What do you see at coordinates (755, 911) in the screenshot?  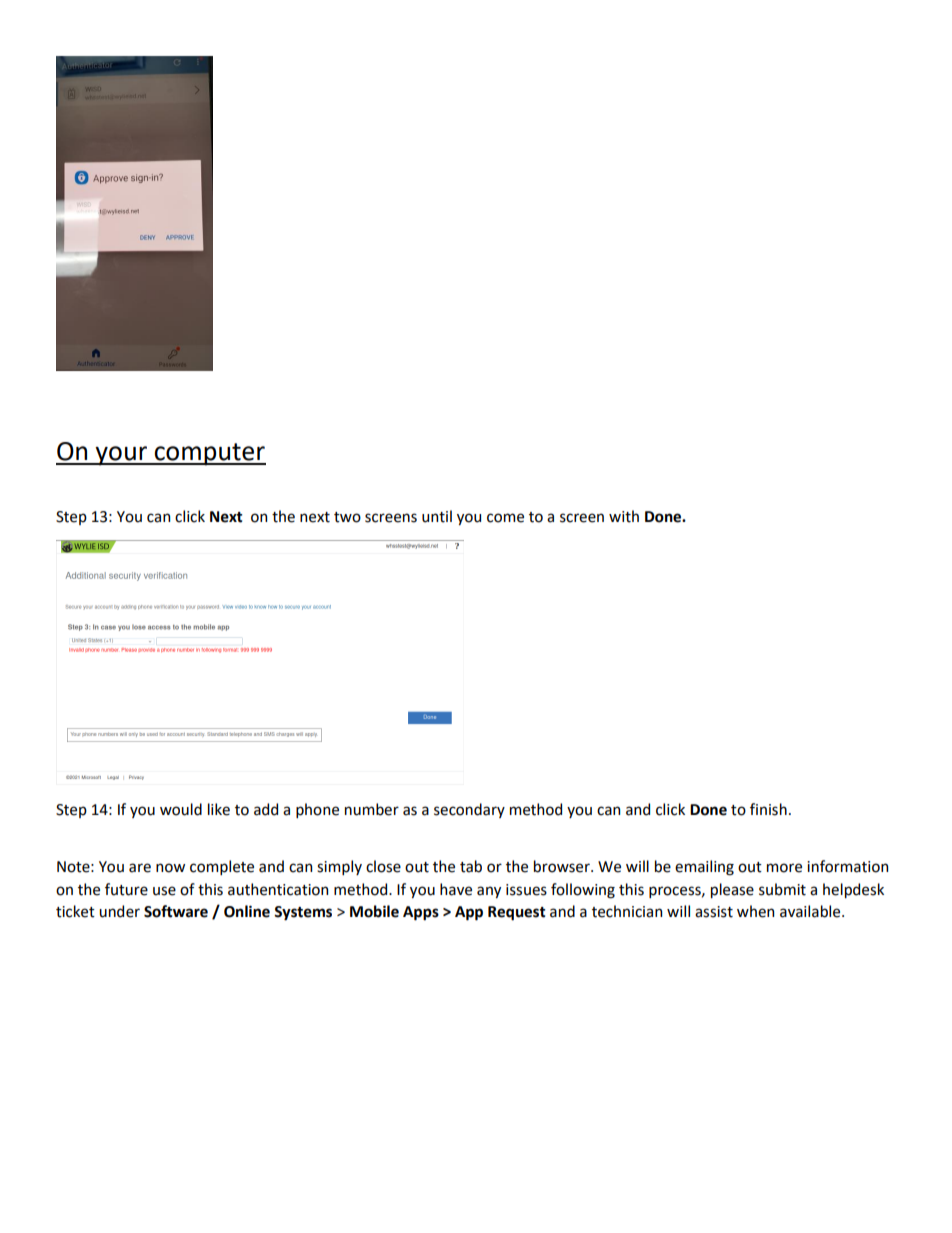 I see `when` at bounding box center [755, 911].
